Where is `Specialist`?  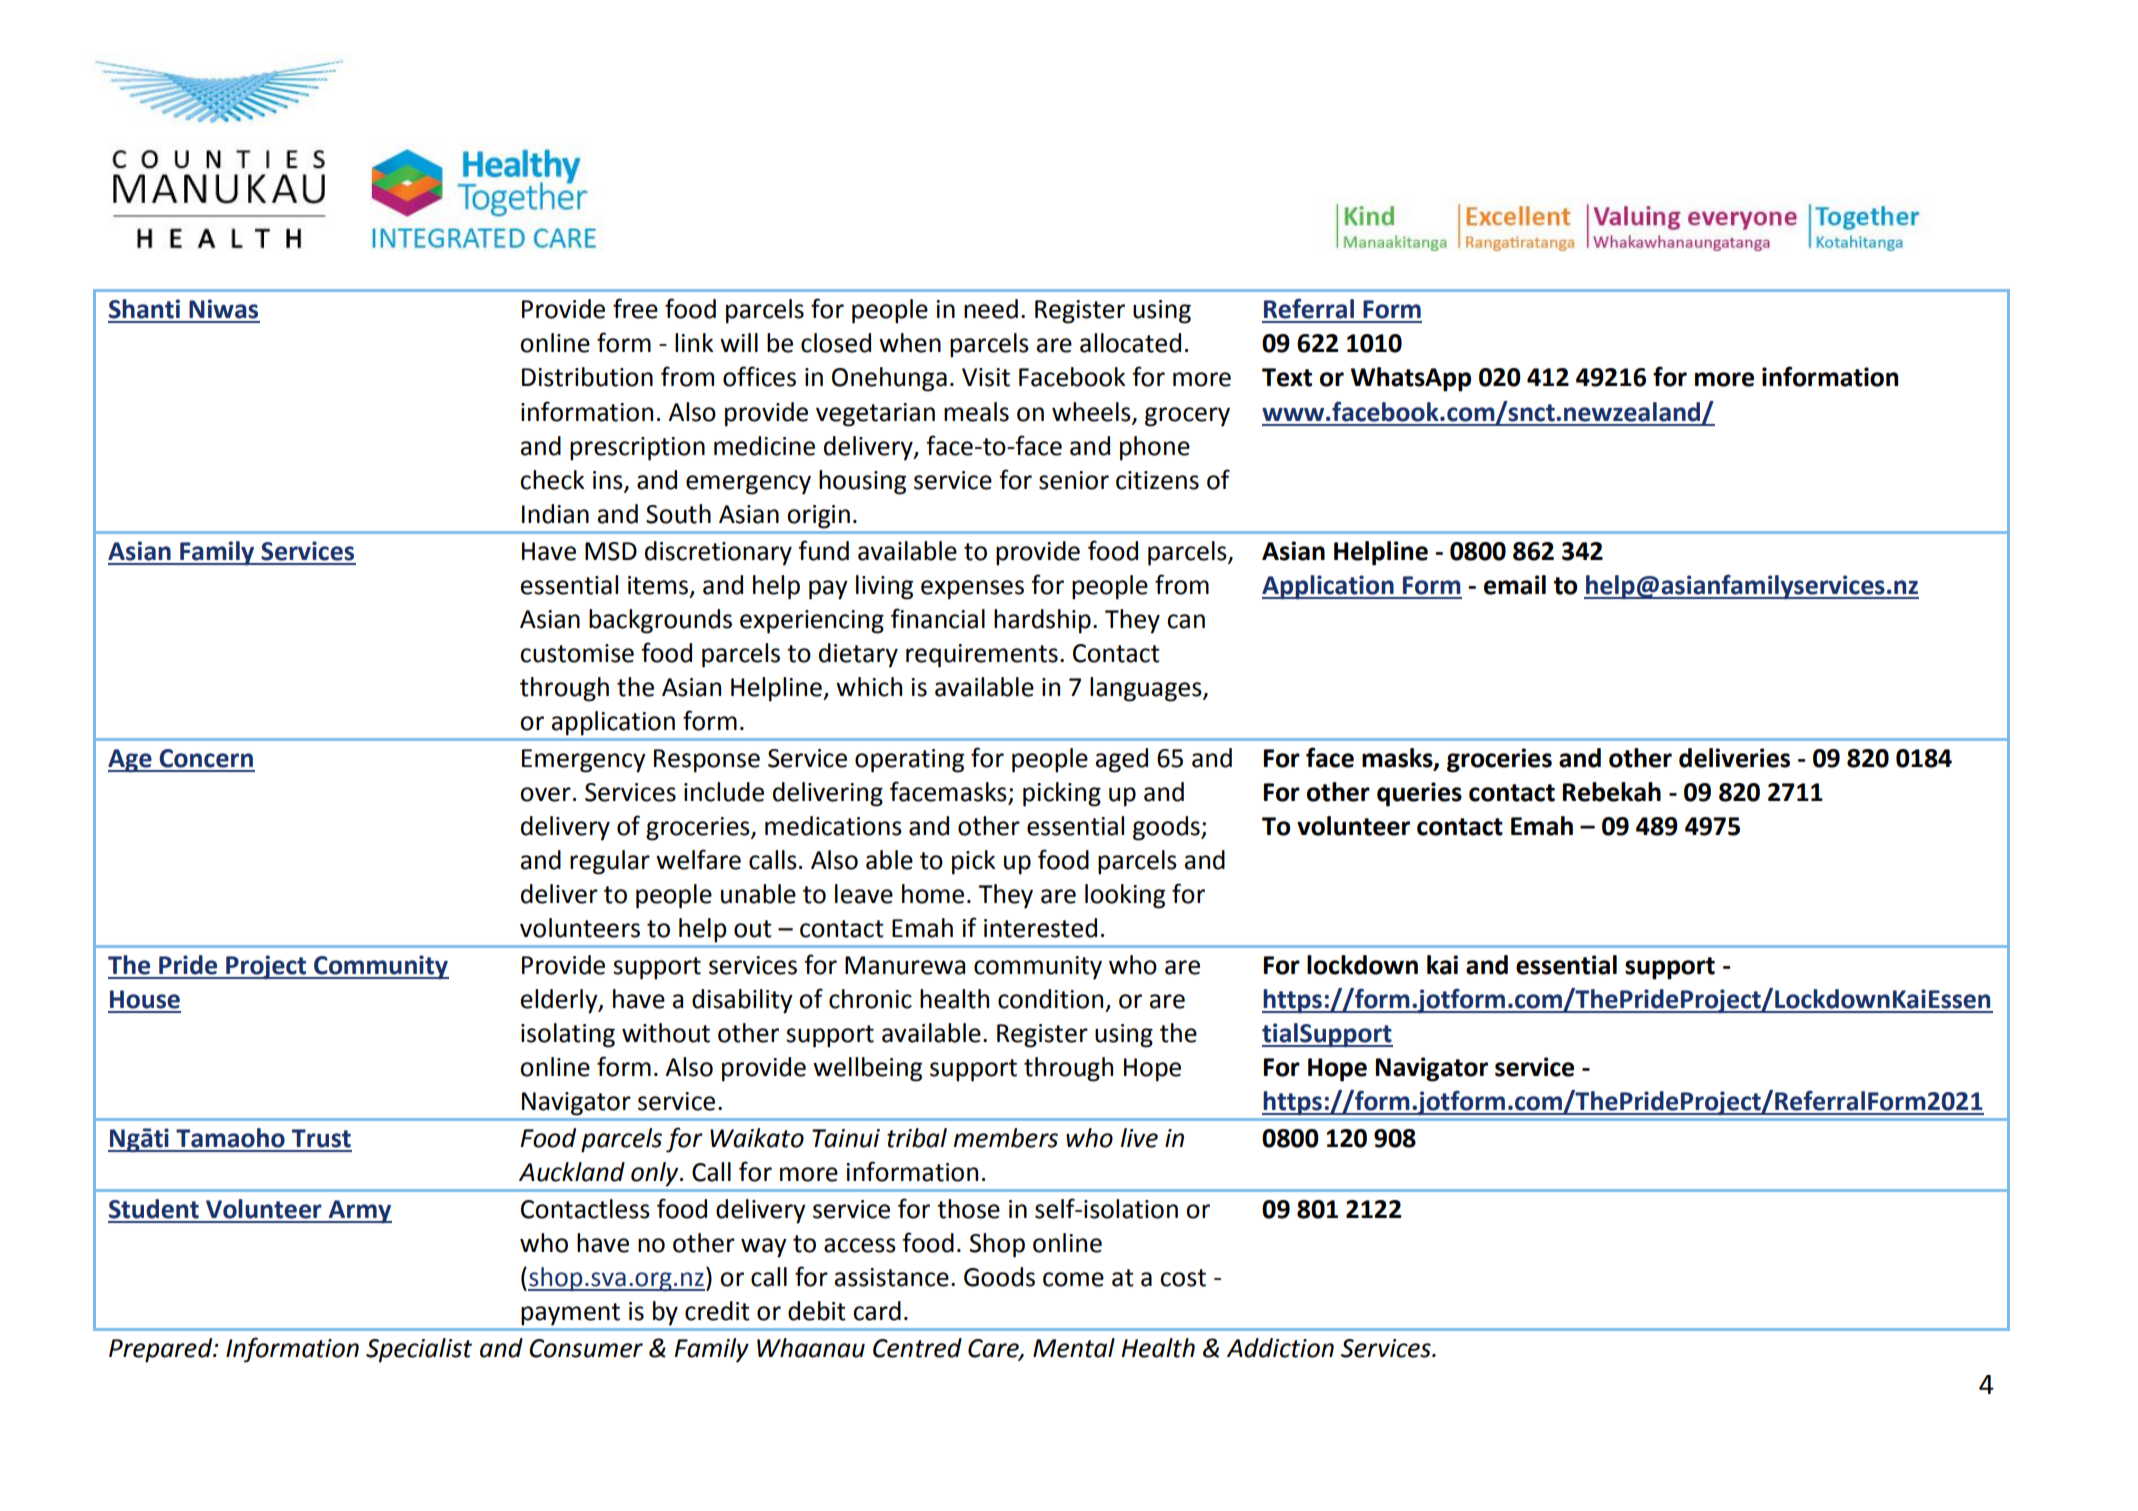 Specialist is located at coordinates (419, 1350).
